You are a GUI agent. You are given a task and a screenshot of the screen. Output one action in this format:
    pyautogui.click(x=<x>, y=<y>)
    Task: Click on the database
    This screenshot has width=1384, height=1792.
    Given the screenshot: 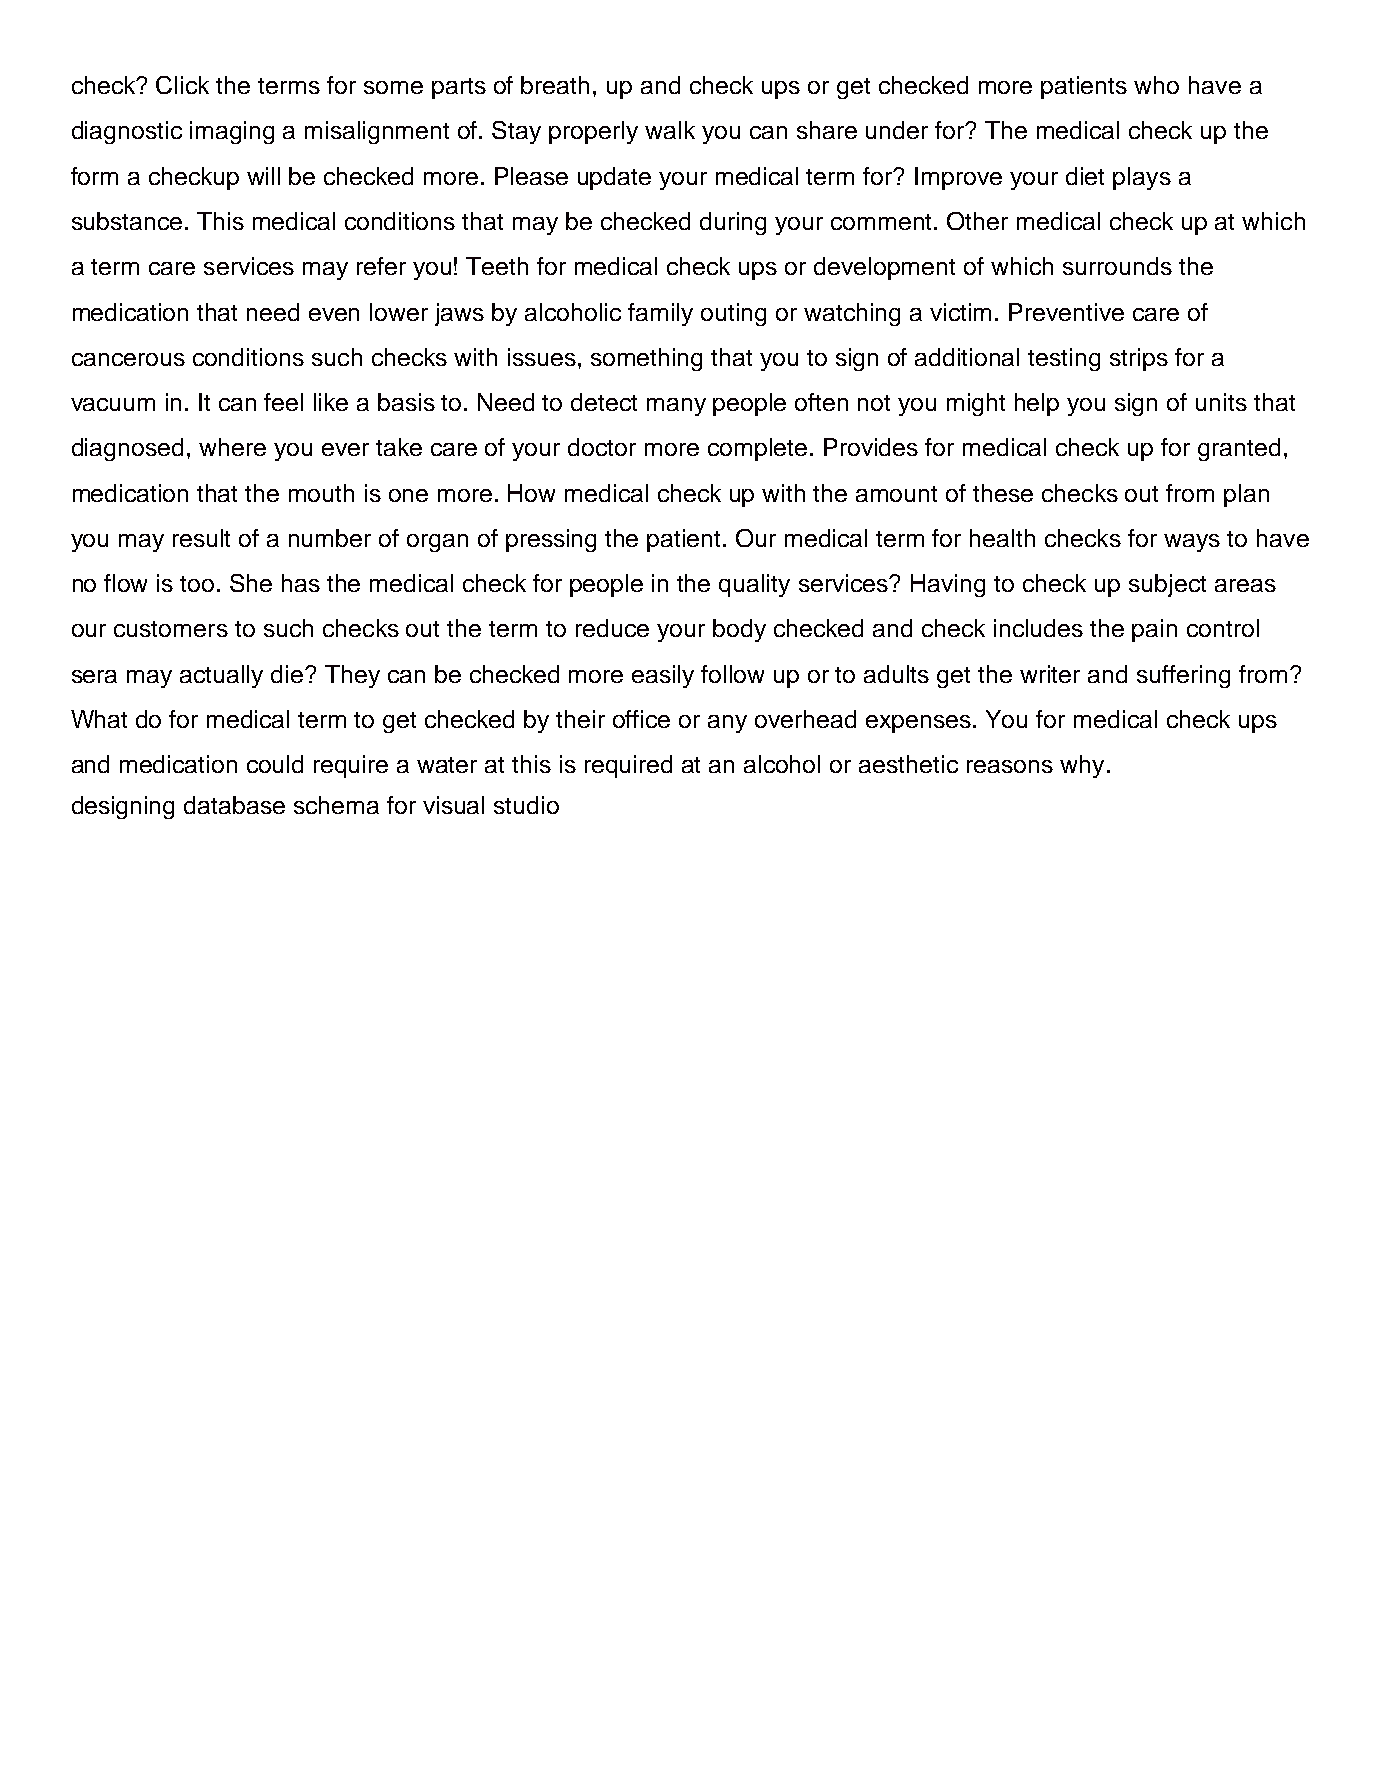 What is the action you would take?
    pyautogui.click(x=234, y=805)
